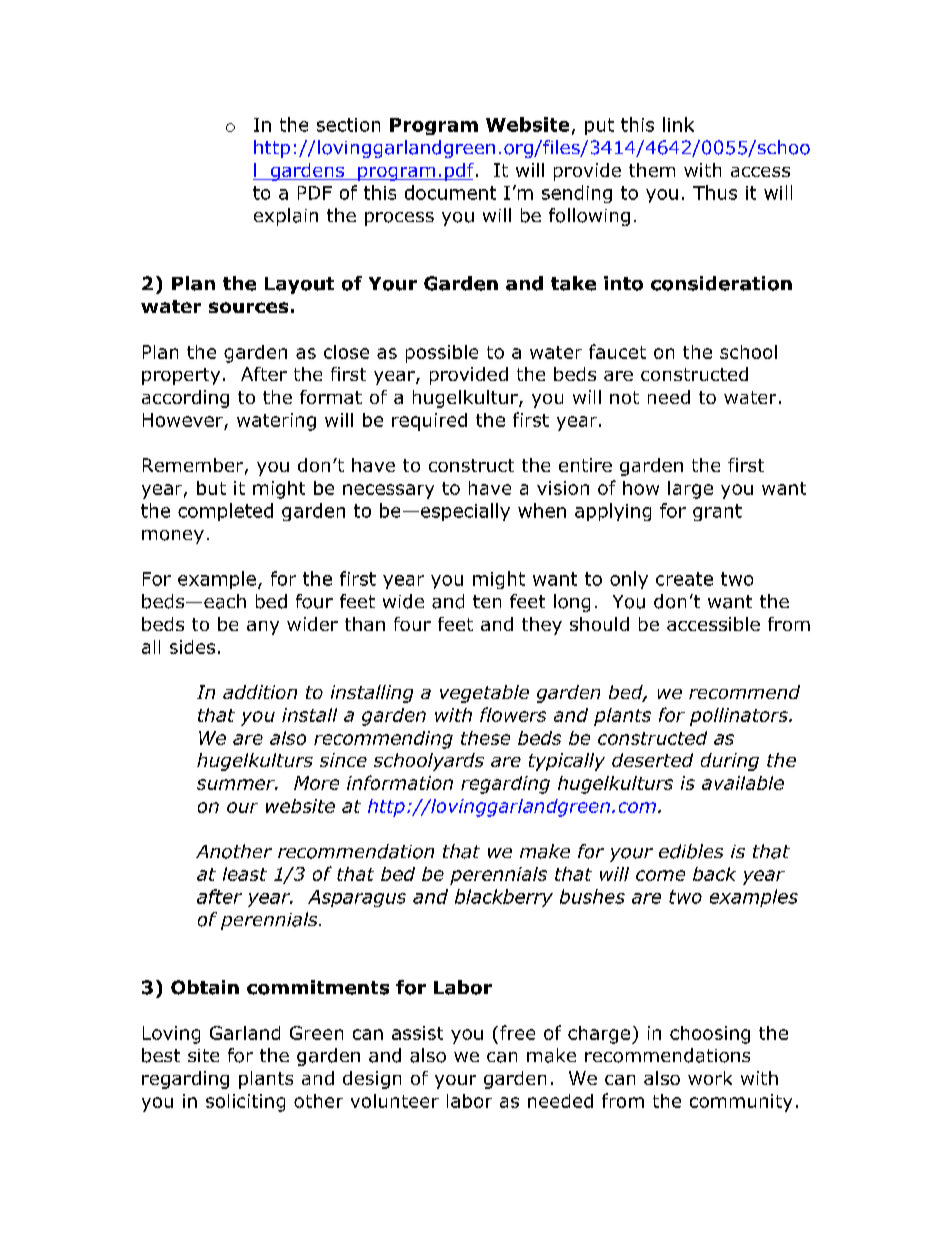 This document has height=1233, width=952. Describe the element at coordinates (245, 1103) in the document. I see `soliciting` at that location.
